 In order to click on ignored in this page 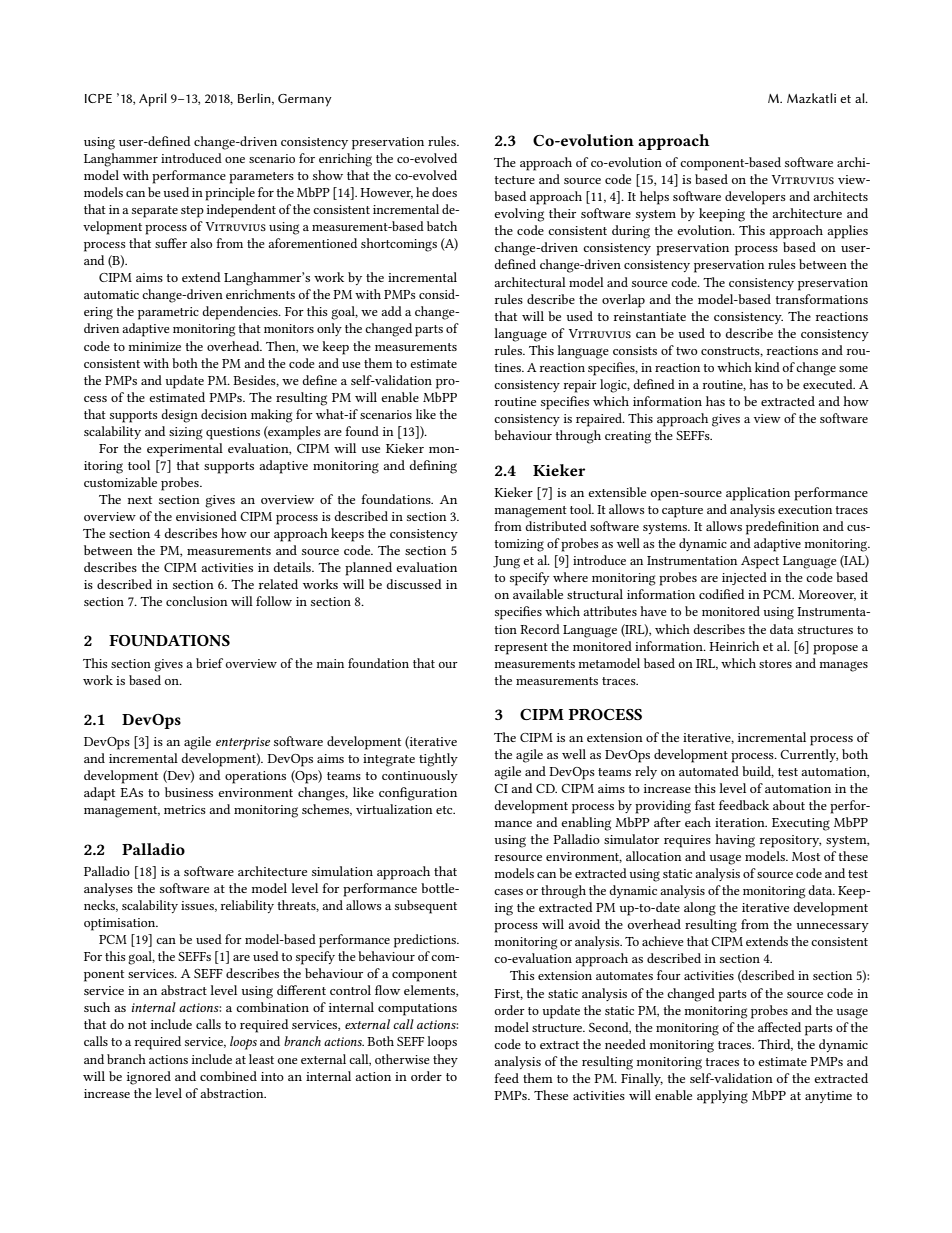, I will do `click(149, 1078)`.
